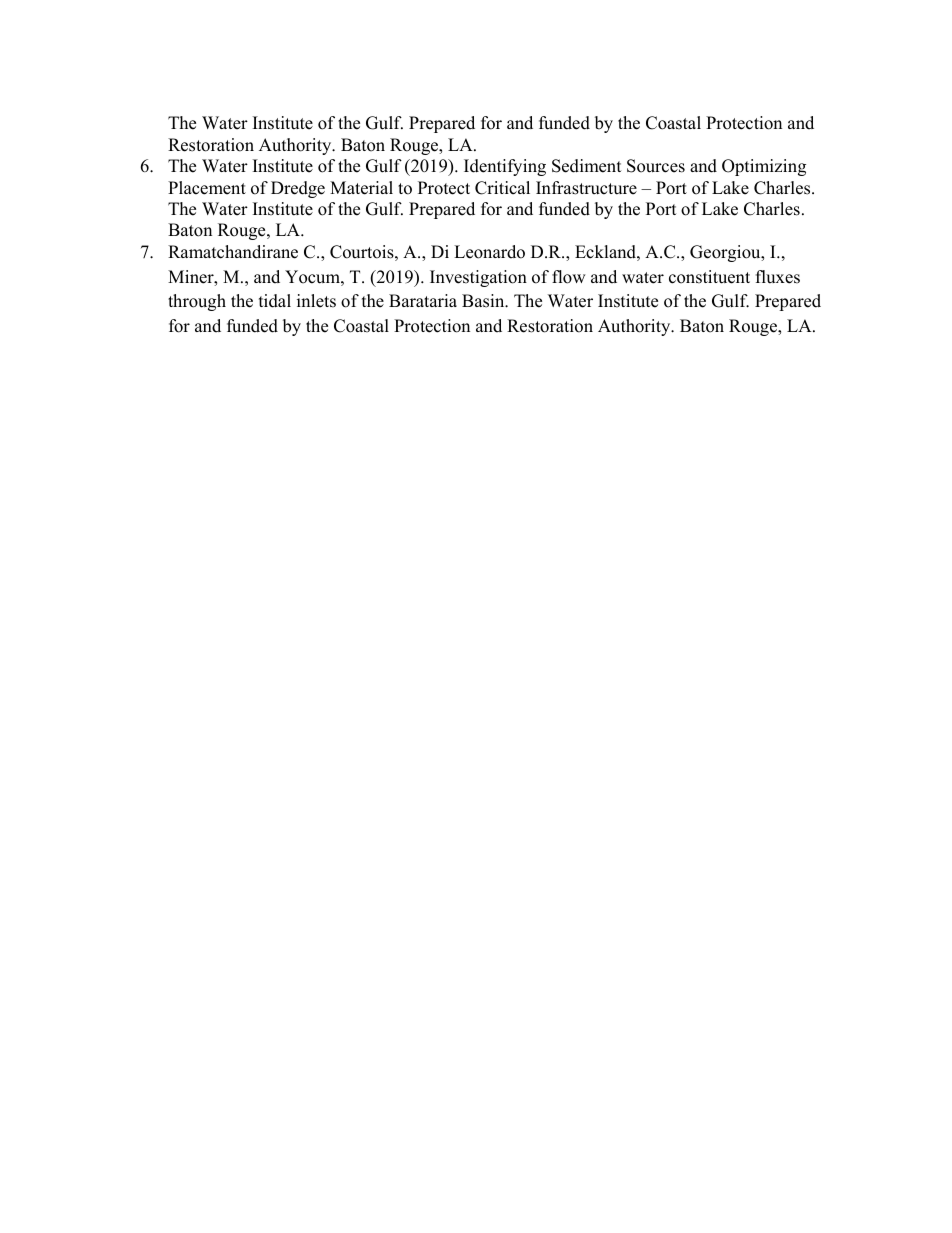  I want to click on Optimizing, so click(764, 167).
